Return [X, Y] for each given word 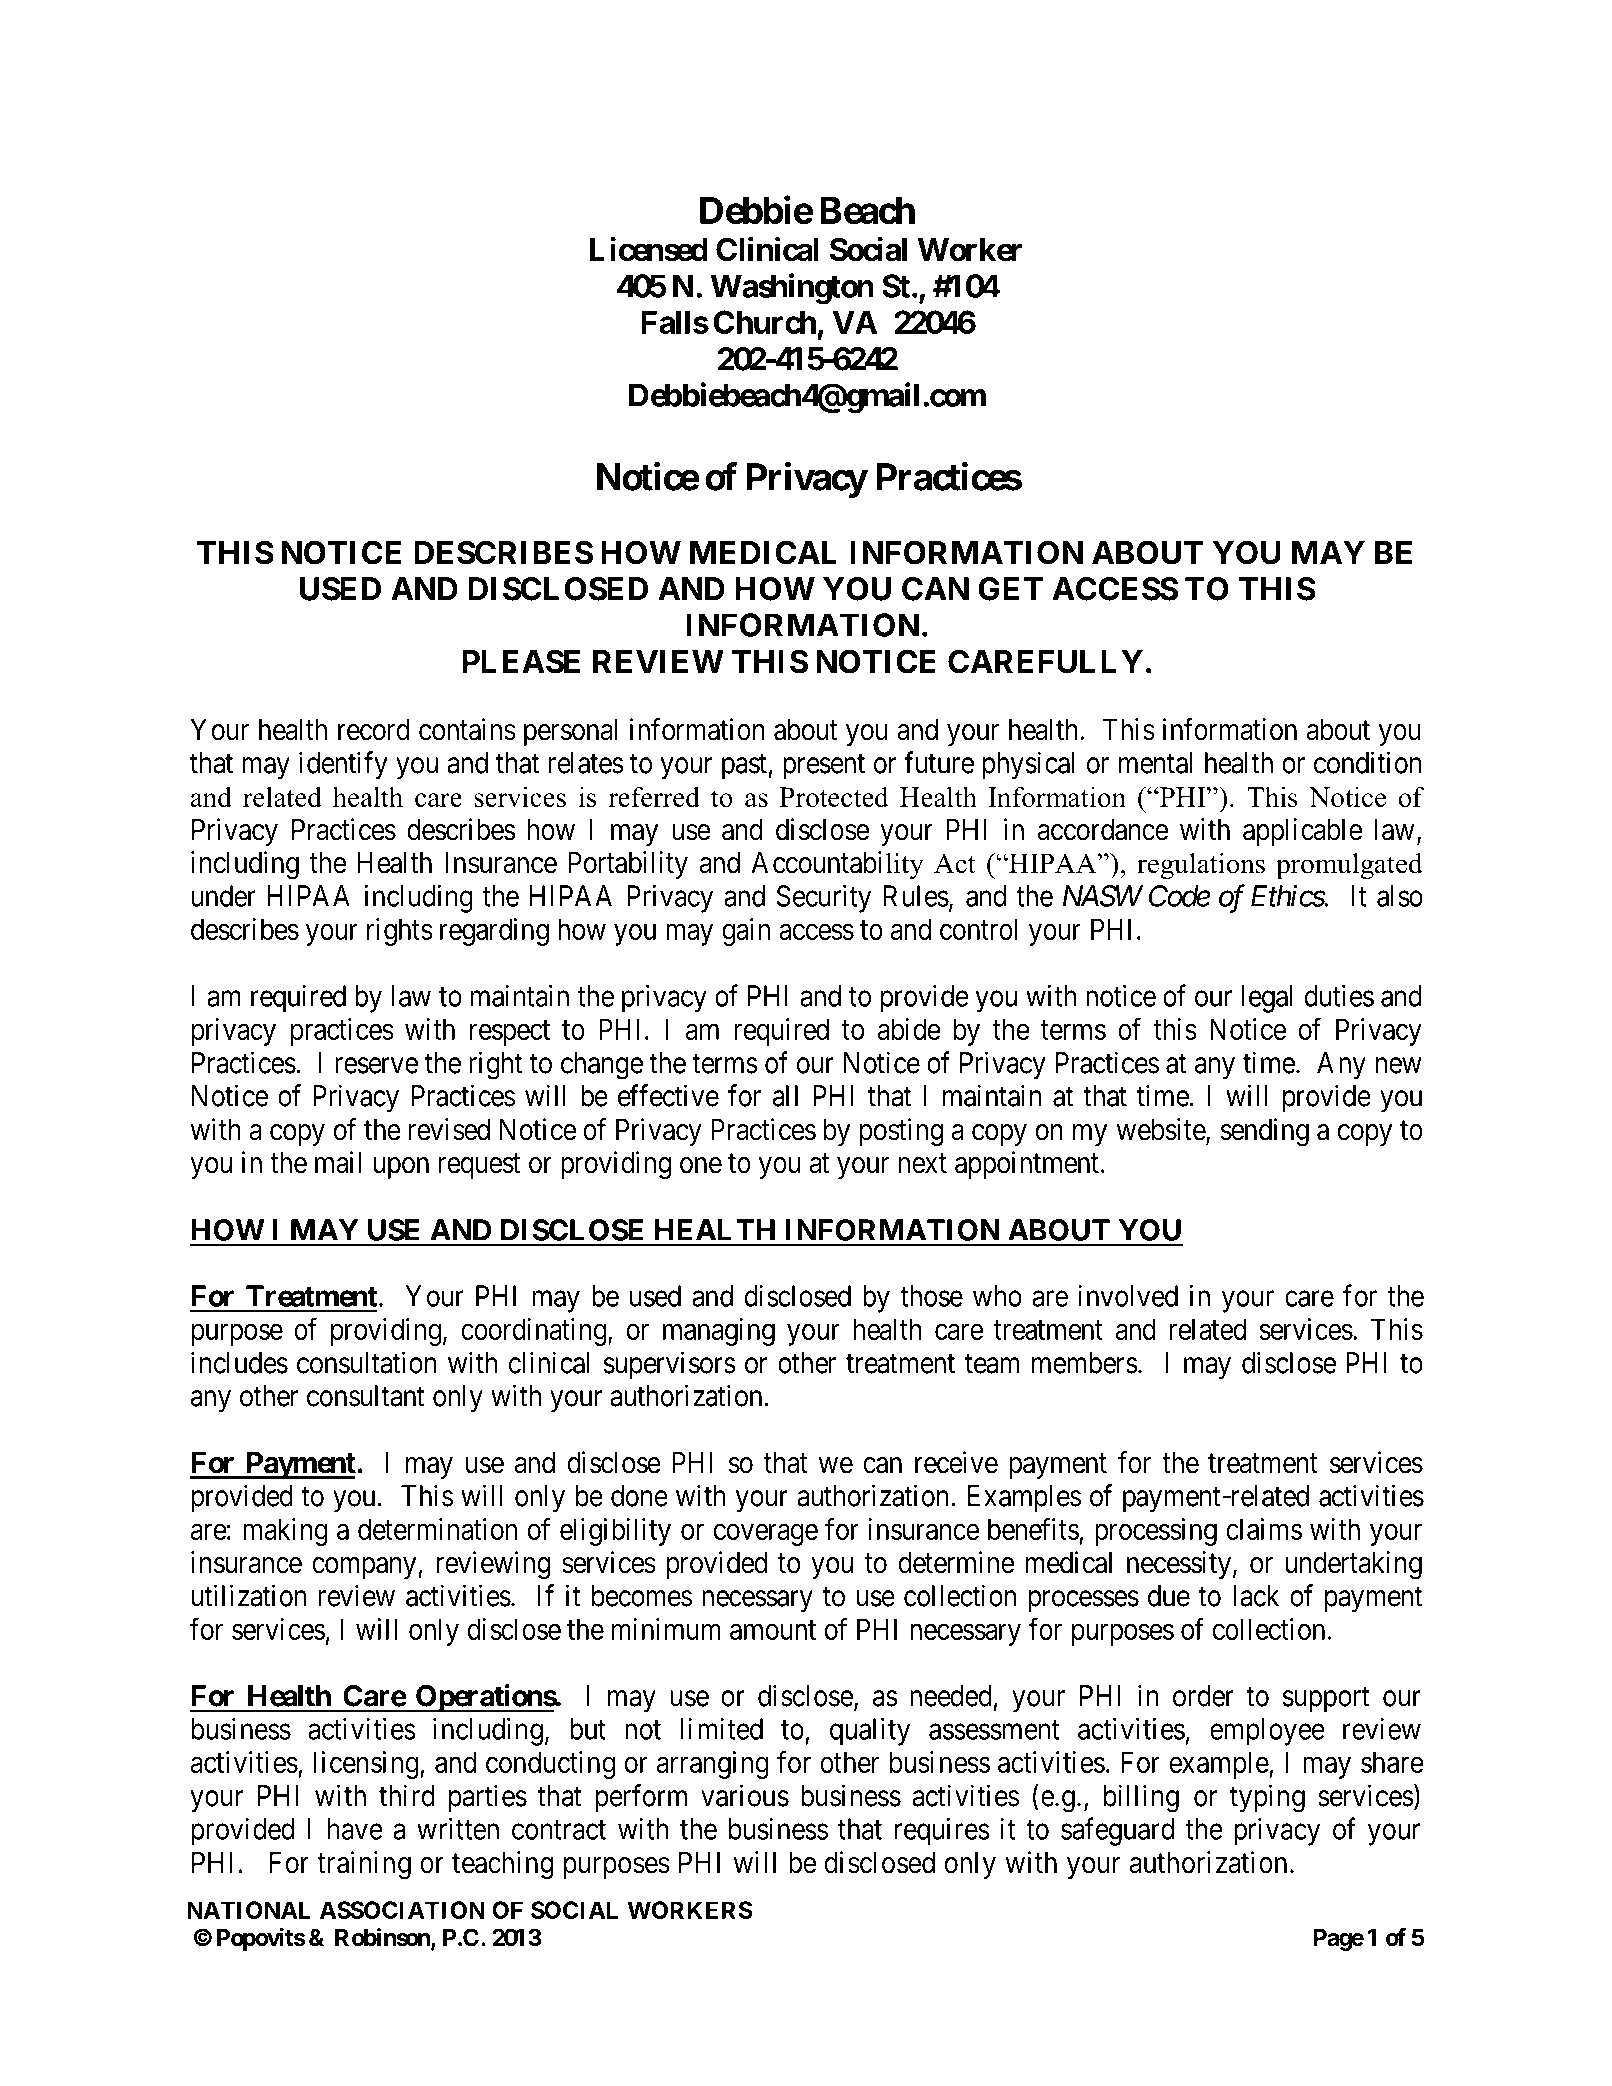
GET [1010, 589]
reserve [376, 1065]
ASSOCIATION [402, 1910]
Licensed [649, 249]
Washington [792, 288]
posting [901, 1132]
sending [1264, 1132]
